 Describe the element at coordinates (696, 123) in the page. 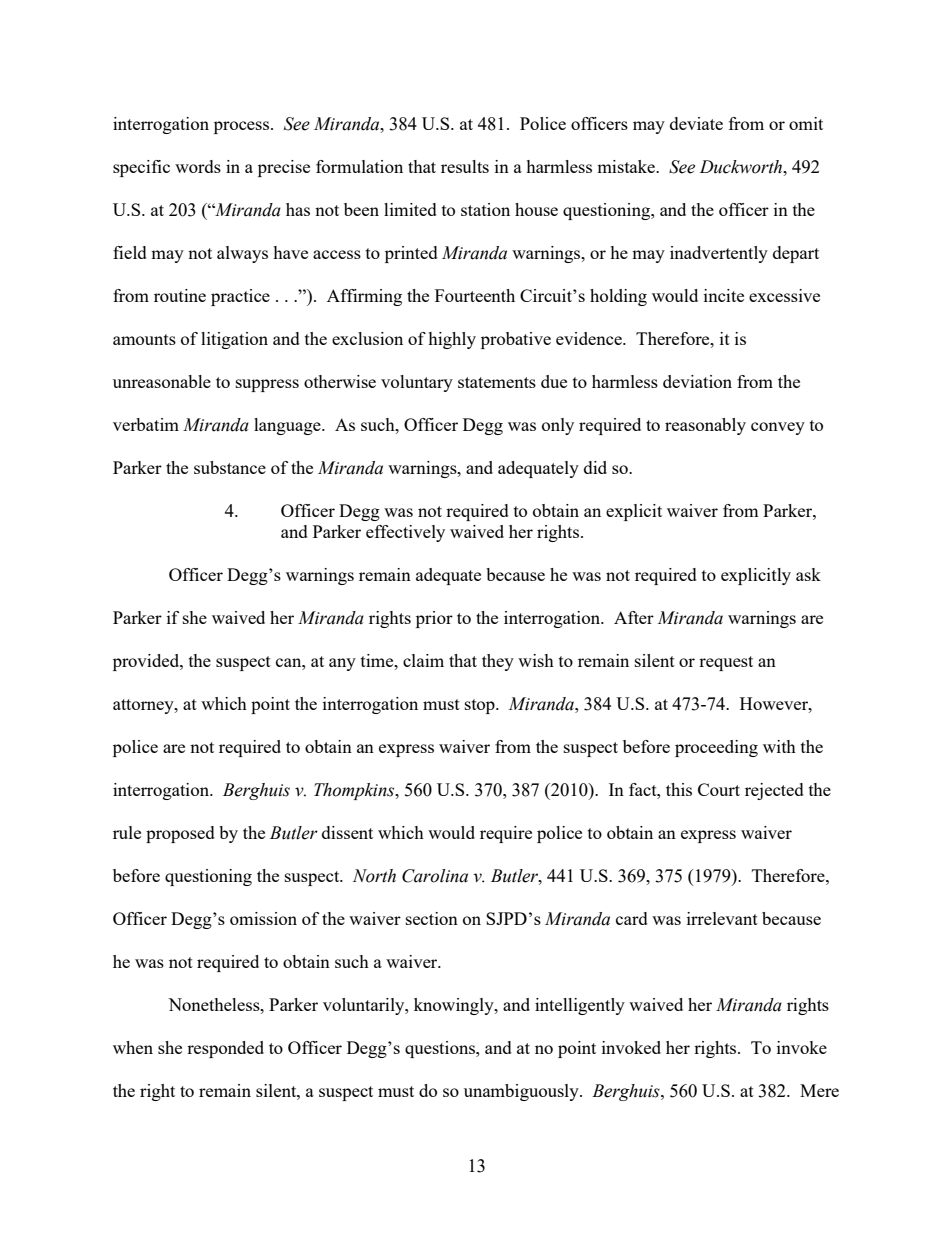

I see `deviate` at that location.
